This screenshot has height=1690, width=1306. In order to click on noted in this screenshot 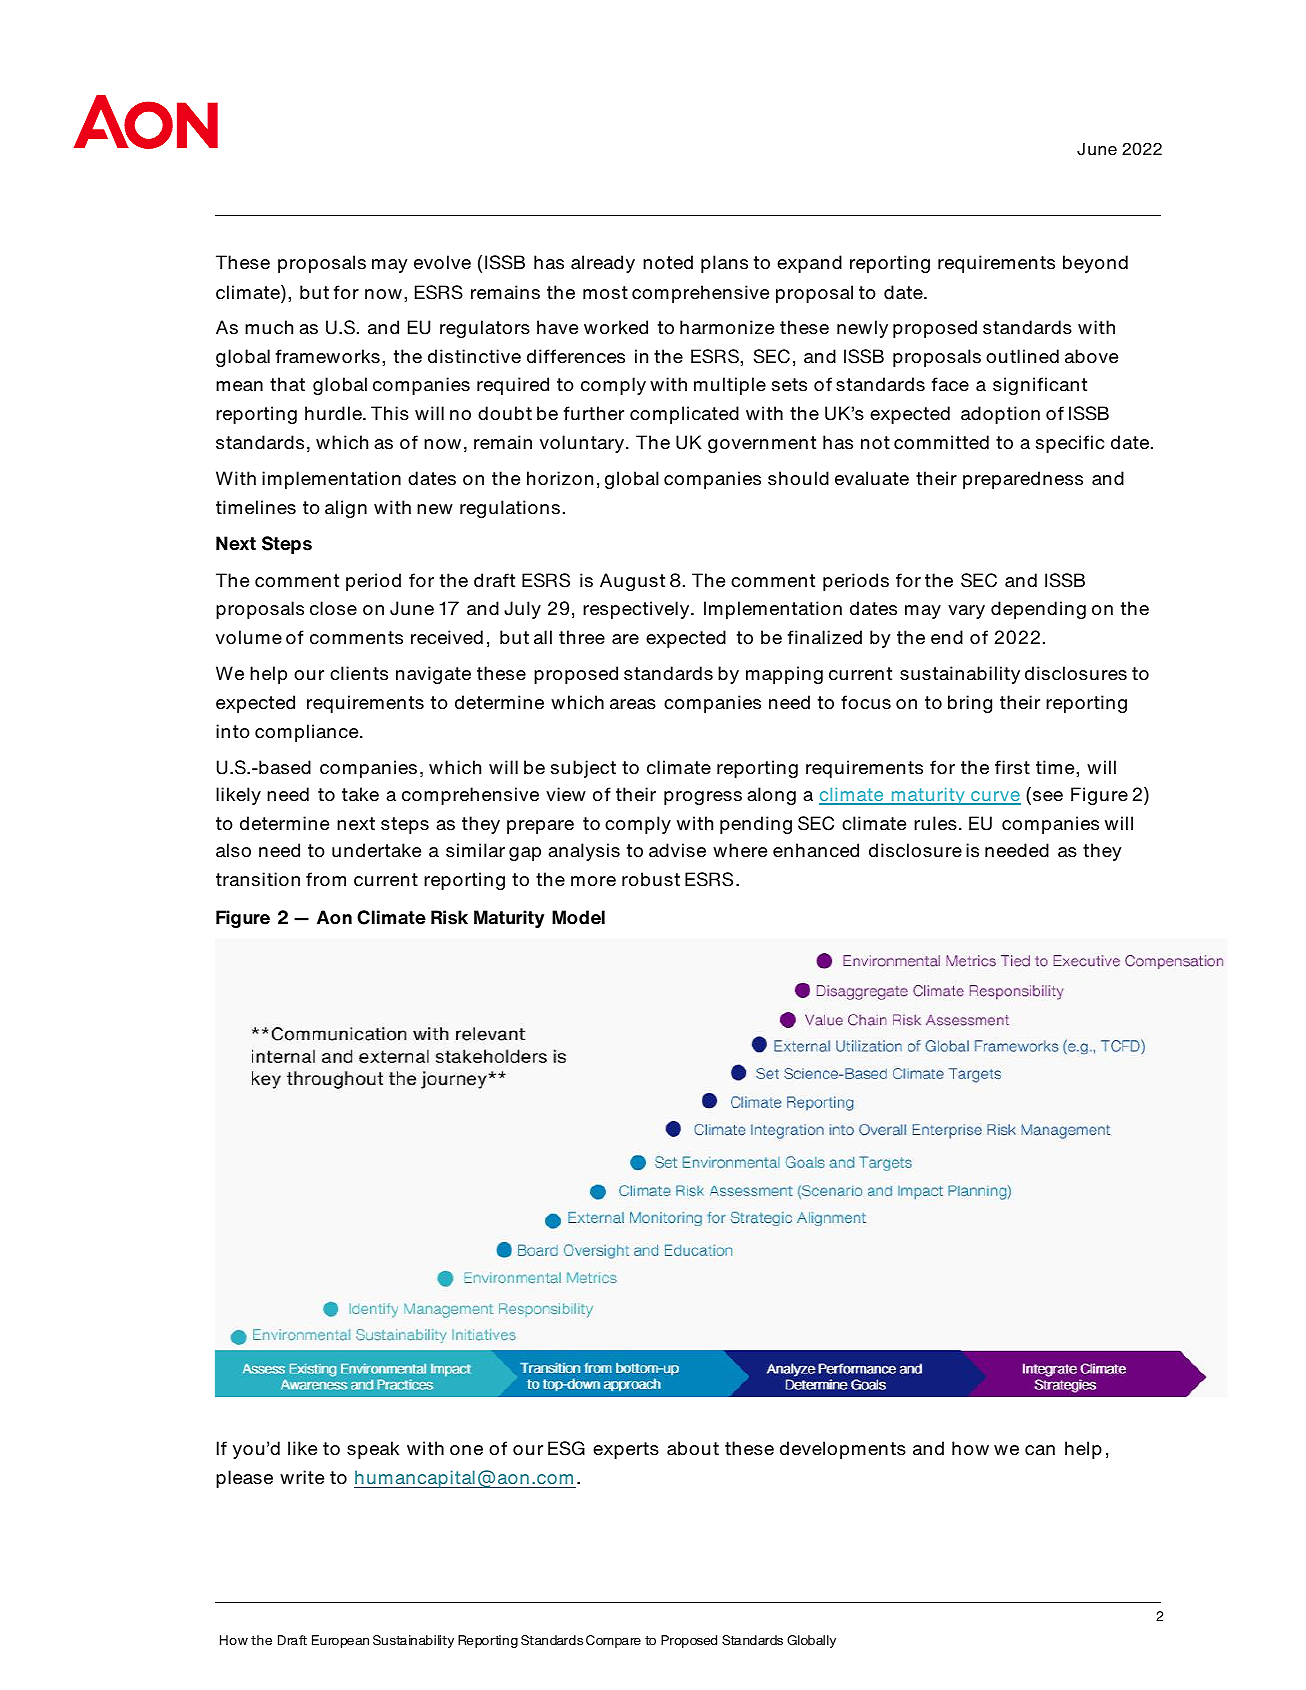, I will do `click(668, 262)`.
